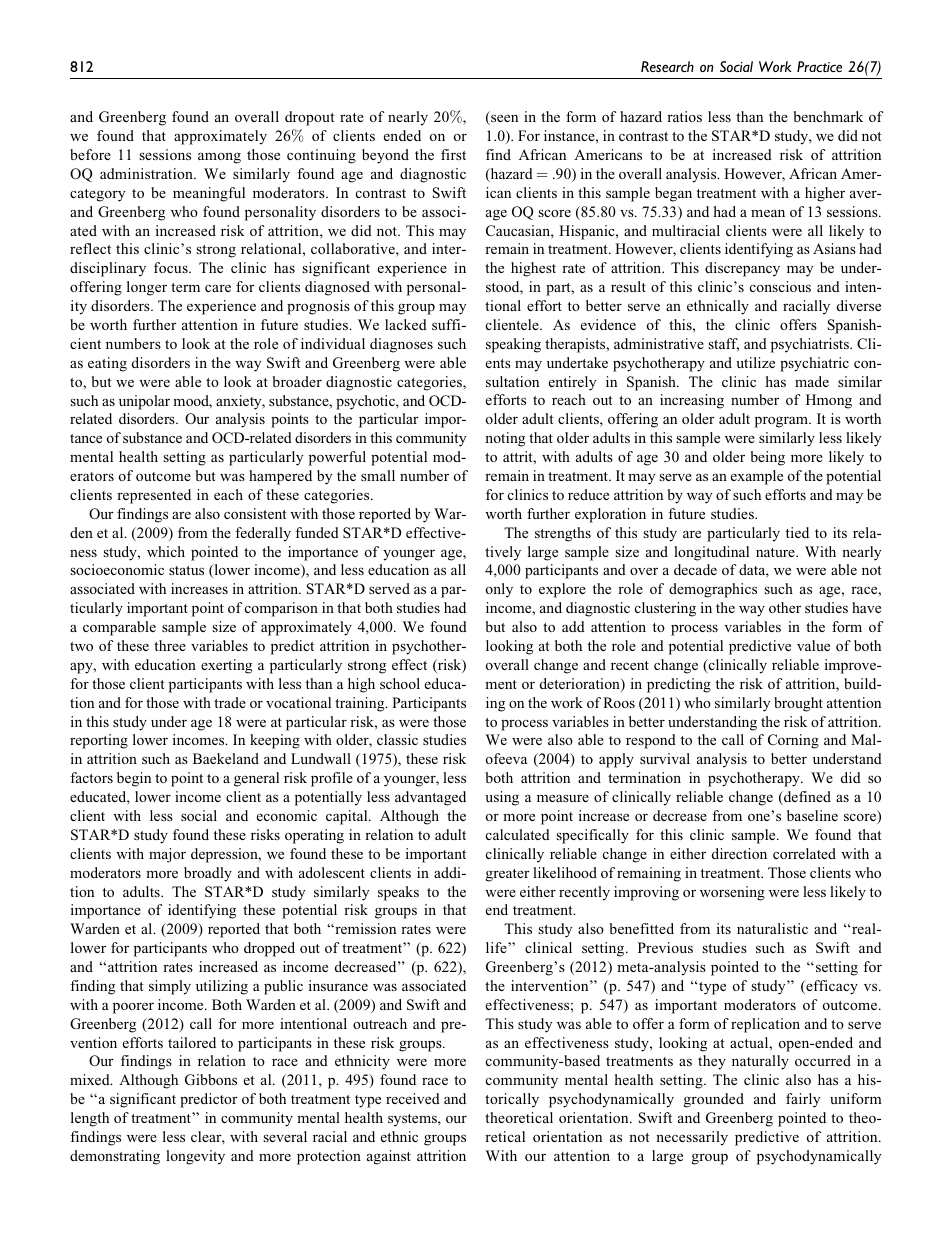 The height and width of the page is (1237, 952). Describe the element at coordinates (828, 116) in the page. I see `benchmark` at that location.
